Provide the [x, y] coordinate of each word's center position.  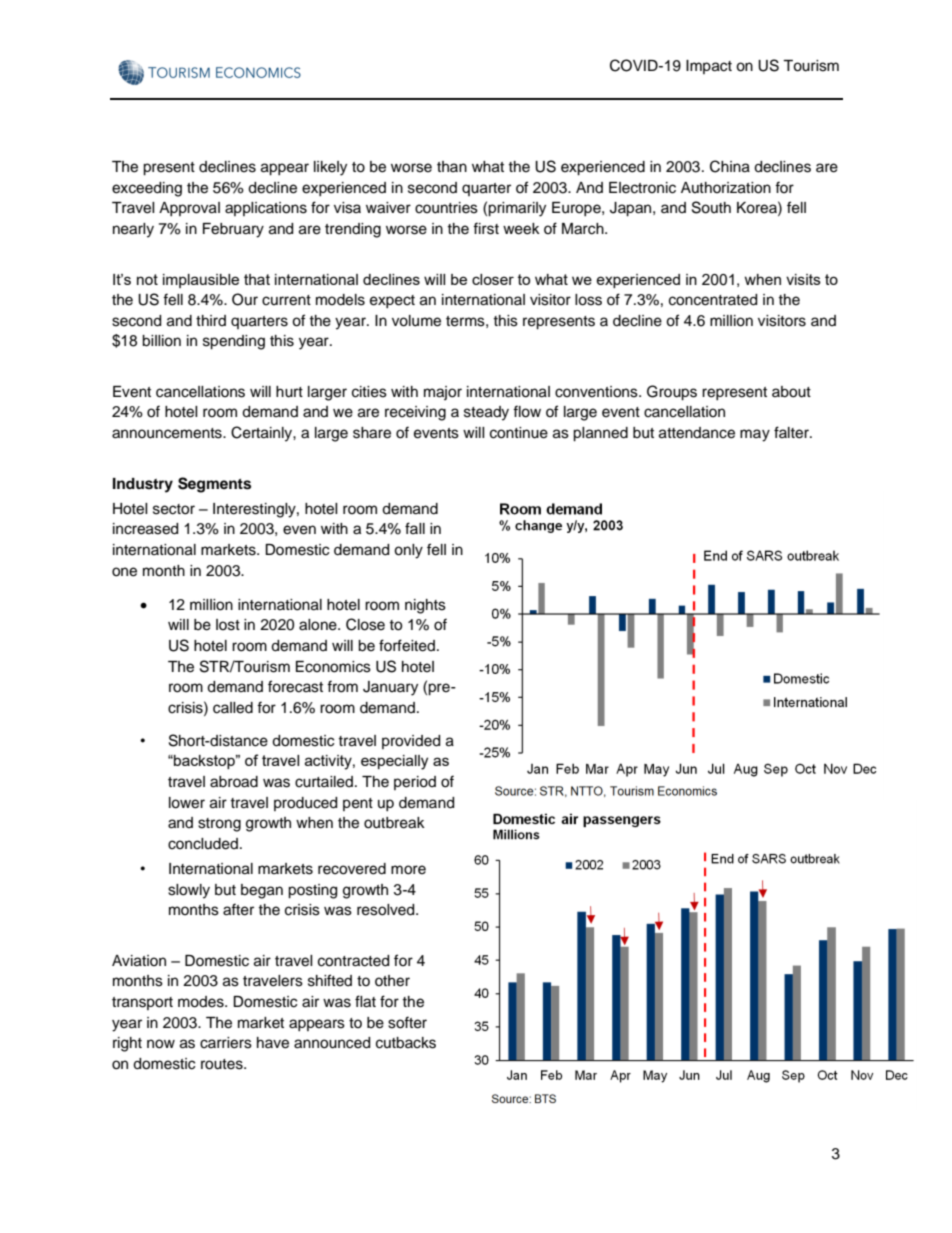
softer [407, 1022]
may [755, 435]
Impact [709, 67]
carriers [226, 1043]
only [408, 551]
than [452, 166]
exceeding [147, 189]
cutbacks [406, 1043]
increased [145, 529]
